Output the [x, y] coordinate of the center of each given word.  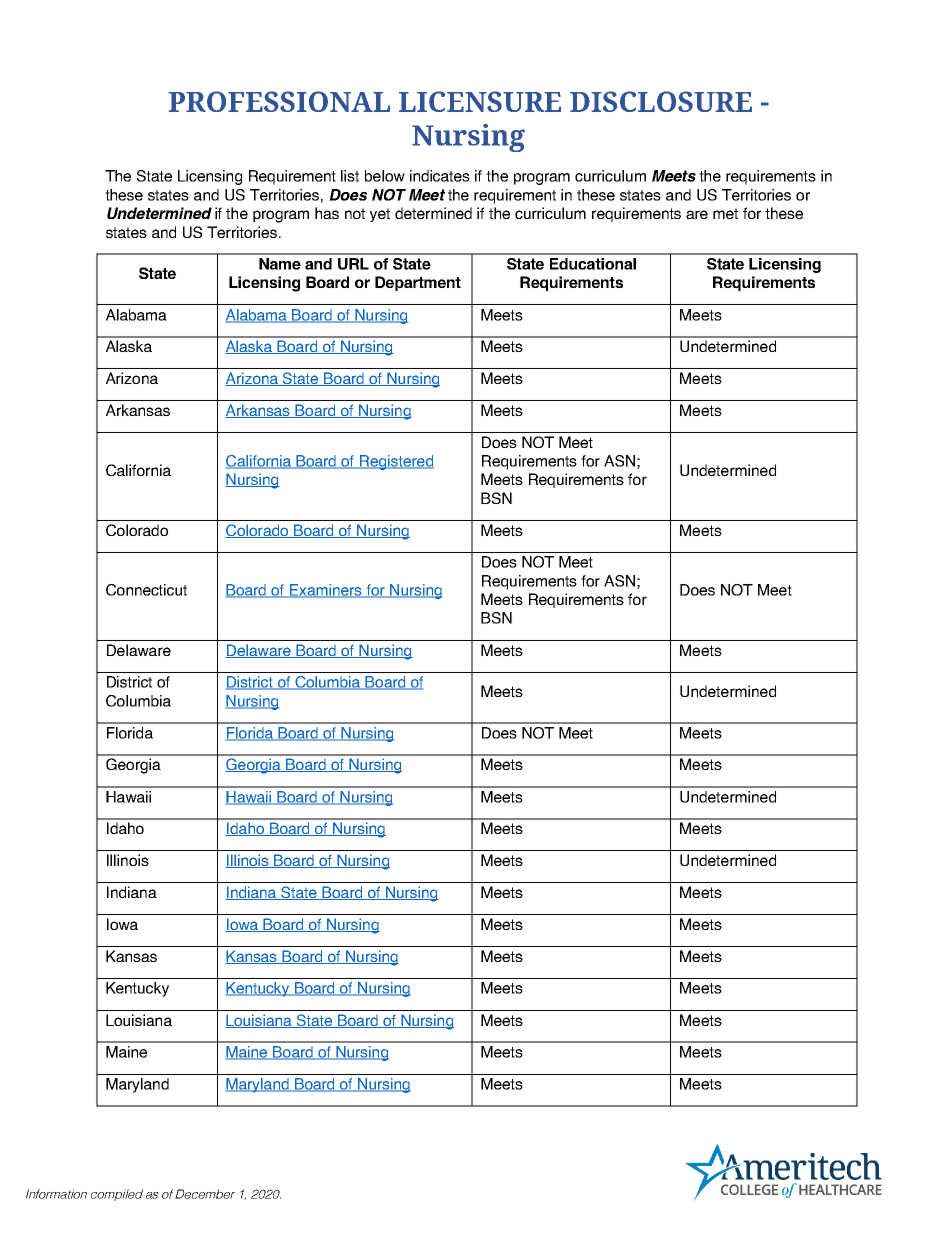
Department [418, 283]
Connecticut [146, 590]
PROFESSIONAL [279, 101]
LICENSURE [480, 101]
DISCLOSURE [661, 101]
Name [280, 264]
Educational [593, 264]
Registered [396, 462]
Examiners [326, 591]
